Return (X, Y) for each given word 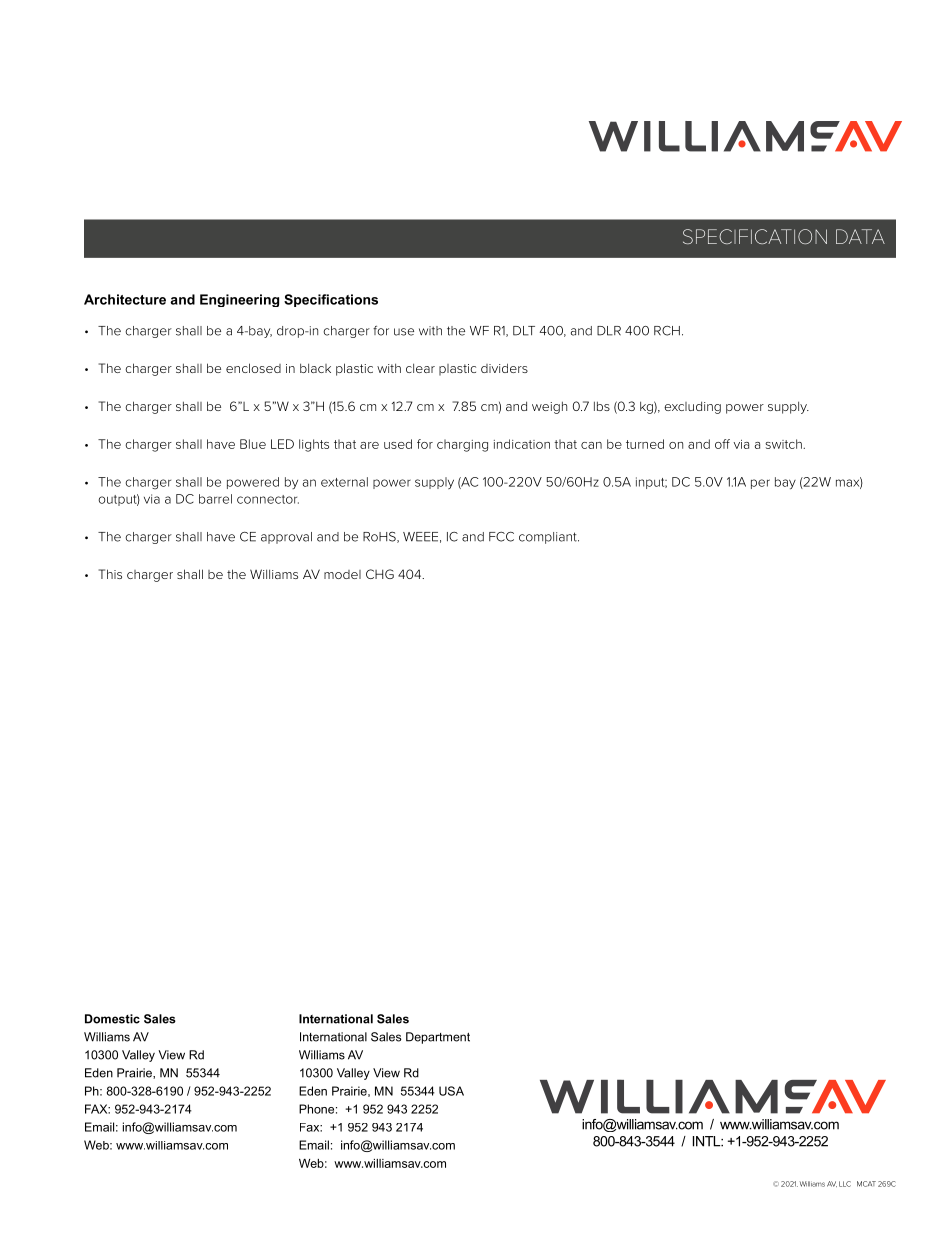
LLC (845, 1184)
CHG (380, 574)
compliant (549, 538)
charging (462, 445)
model (342, 574)
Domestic (112, 1019)
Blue (253, 444)
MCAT (866, 1184)
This (110, 574)
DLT (524, 331)
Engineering (239, 300)
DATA (860, 236)
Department (438, 1038)
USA (451, 1091)
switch (784, 444)
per (760, 484)
